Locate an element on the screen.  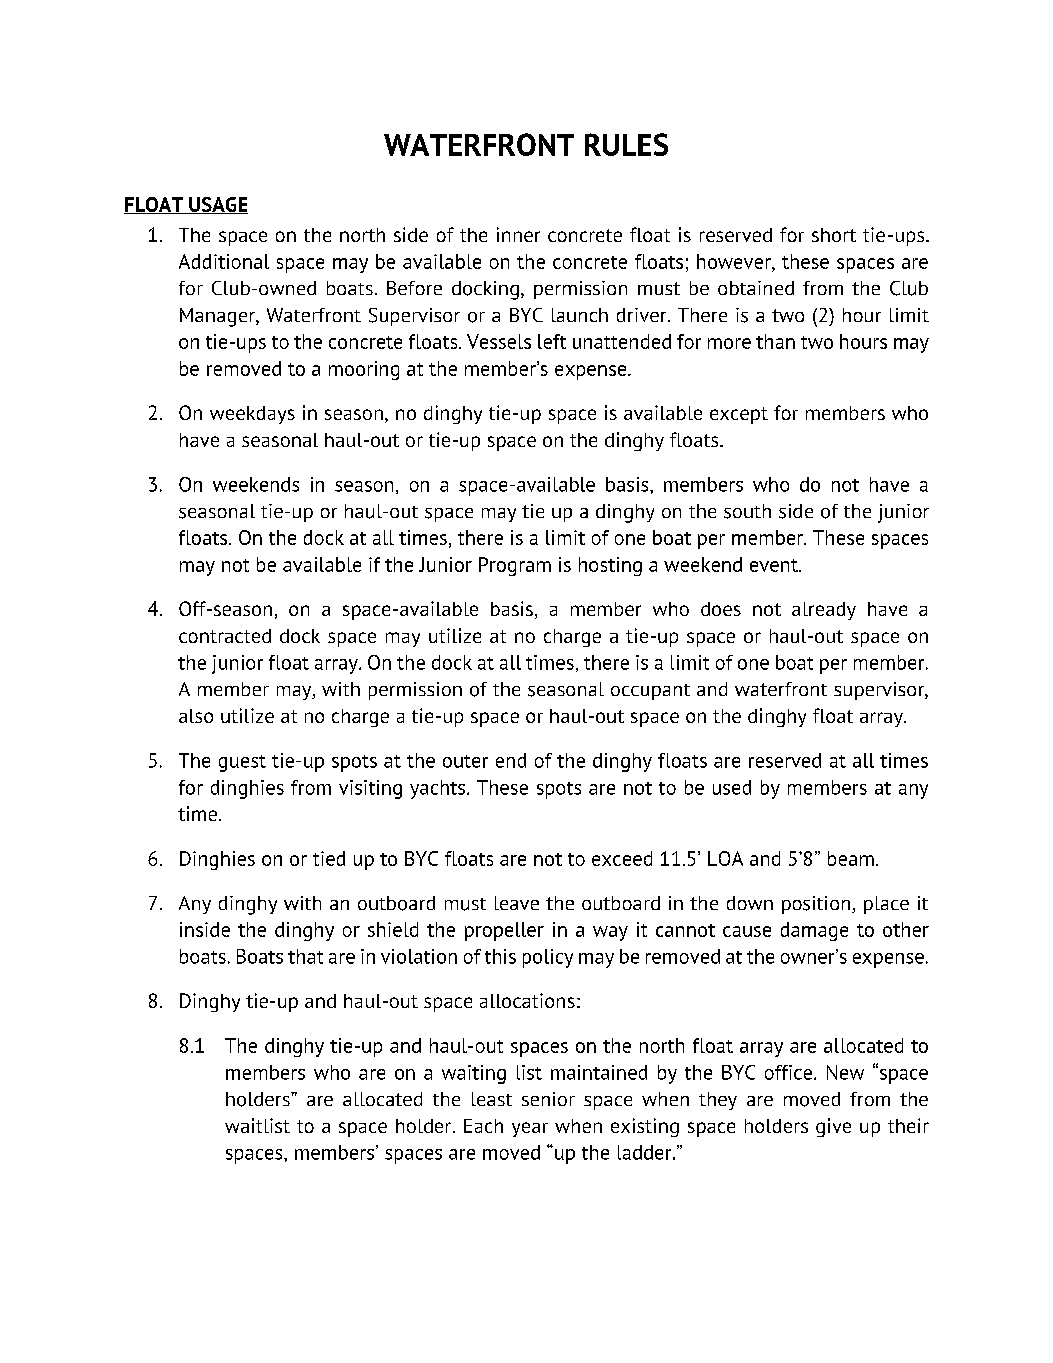
Each is located at coordinates (483, 1126).
